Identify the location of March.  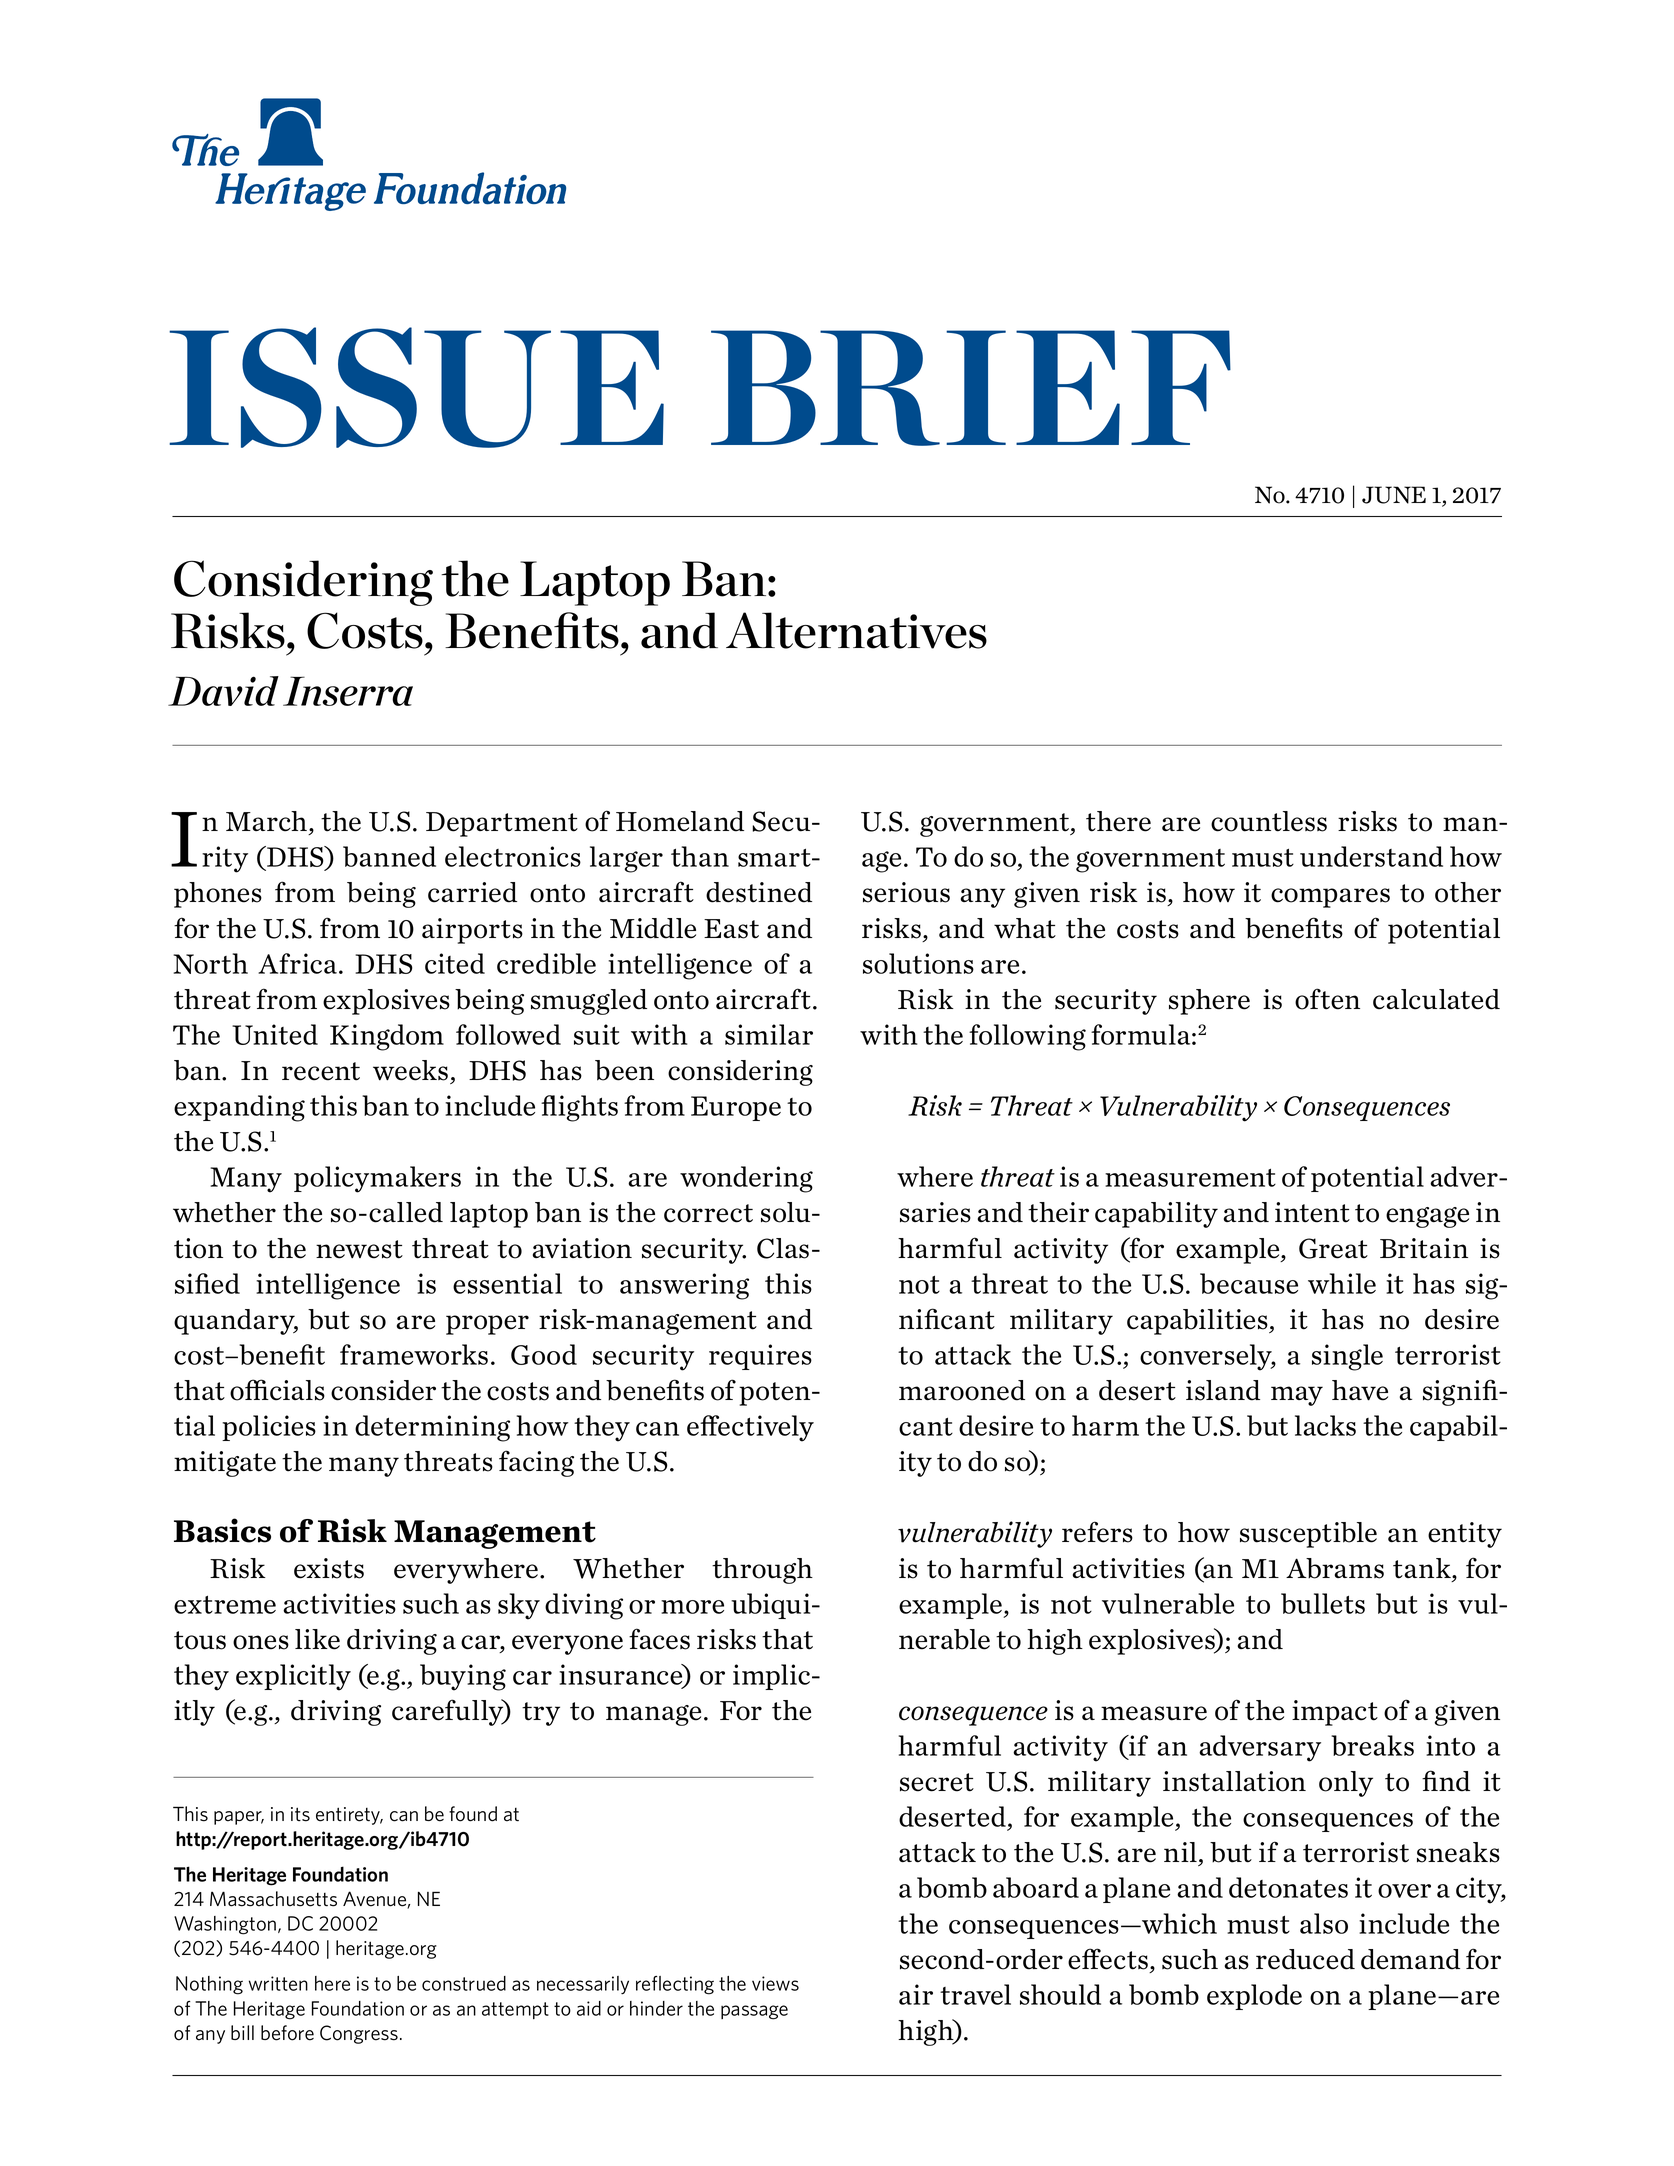
(268, 821).
